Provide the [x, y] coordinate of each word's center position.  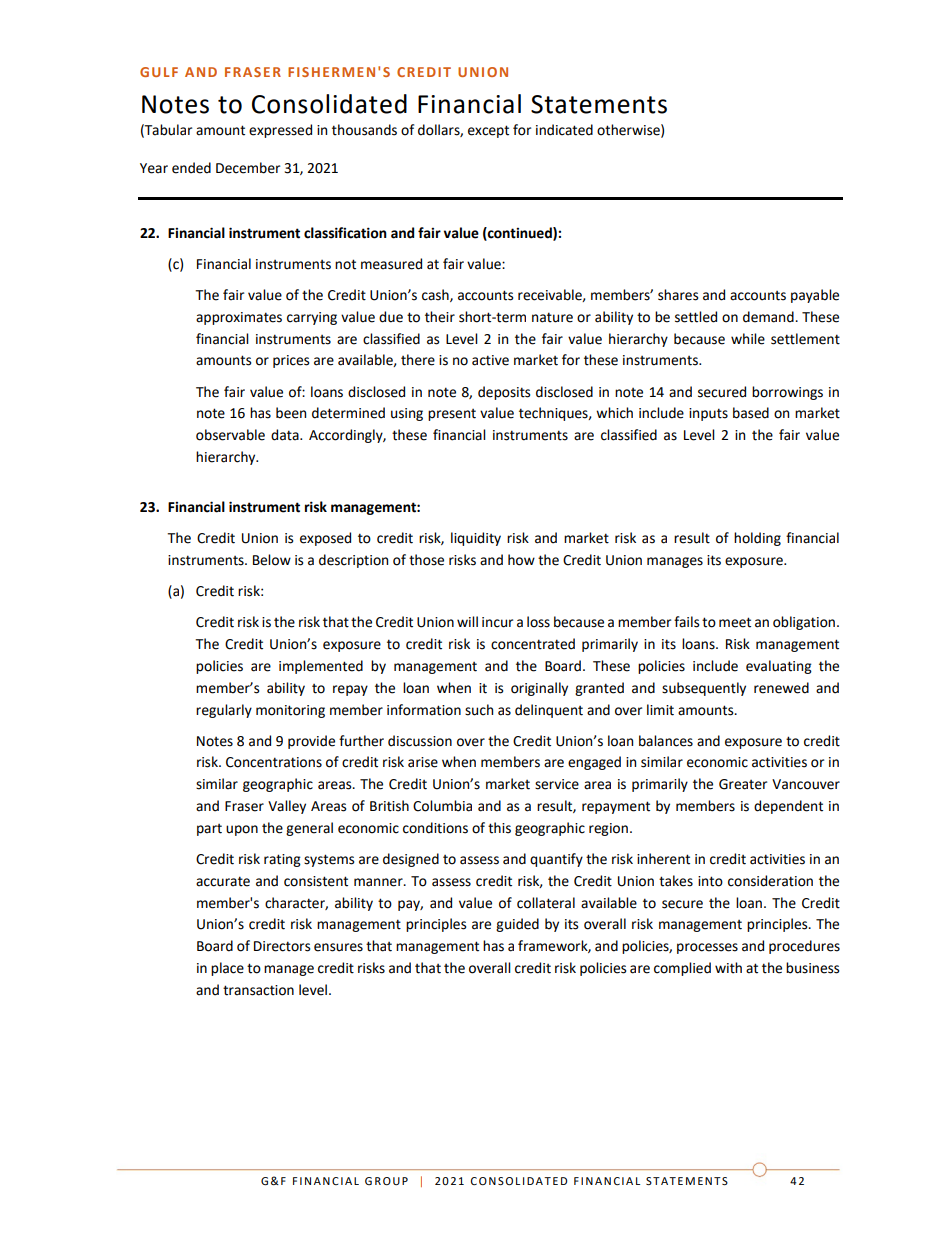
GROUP [386, 1181]
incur [497, 622]
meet [735, 622]
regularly [224, 711]
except [488, 131]
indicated [564, 130]
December [248, 168]
